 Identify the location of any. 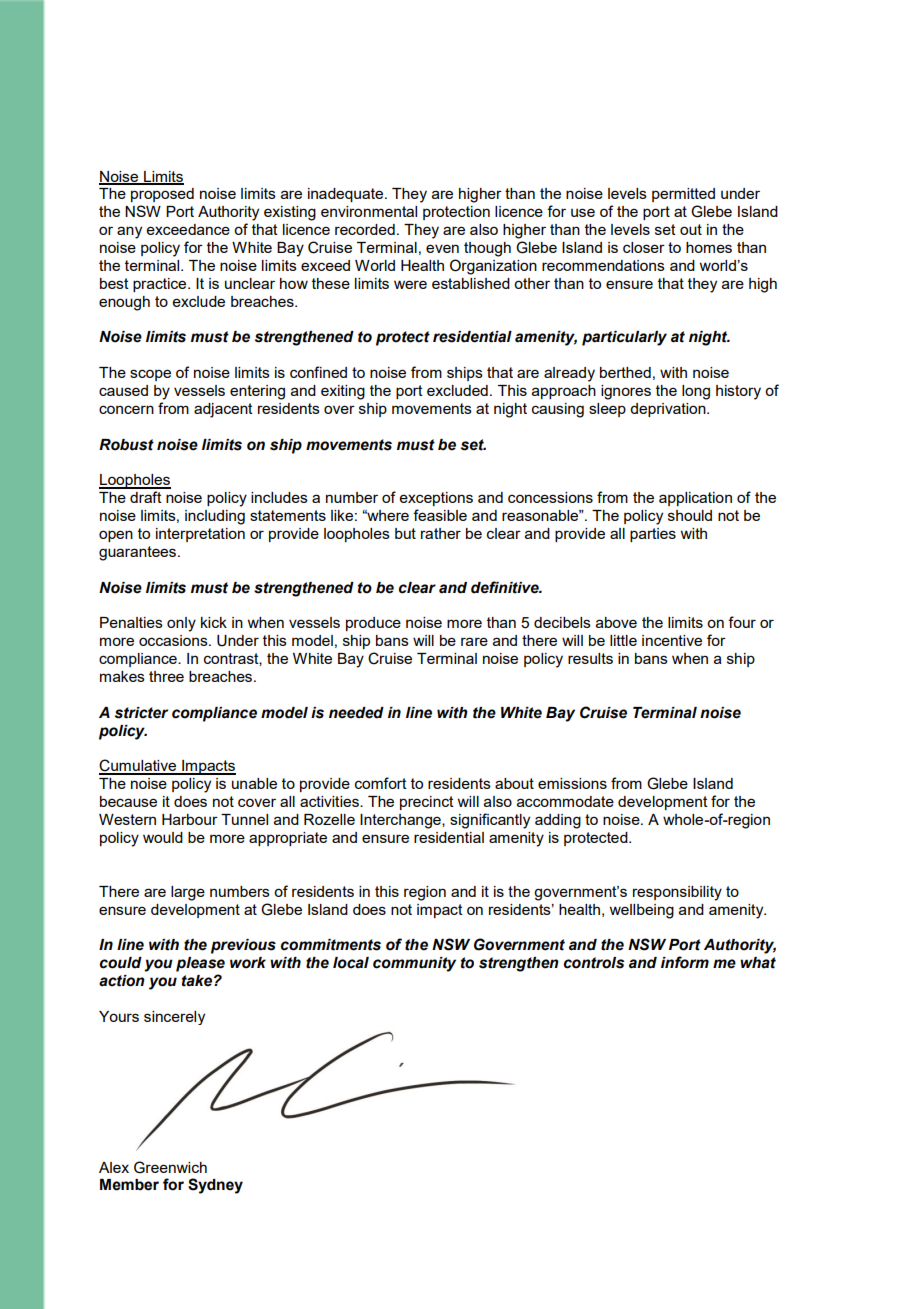
(129, 232).
